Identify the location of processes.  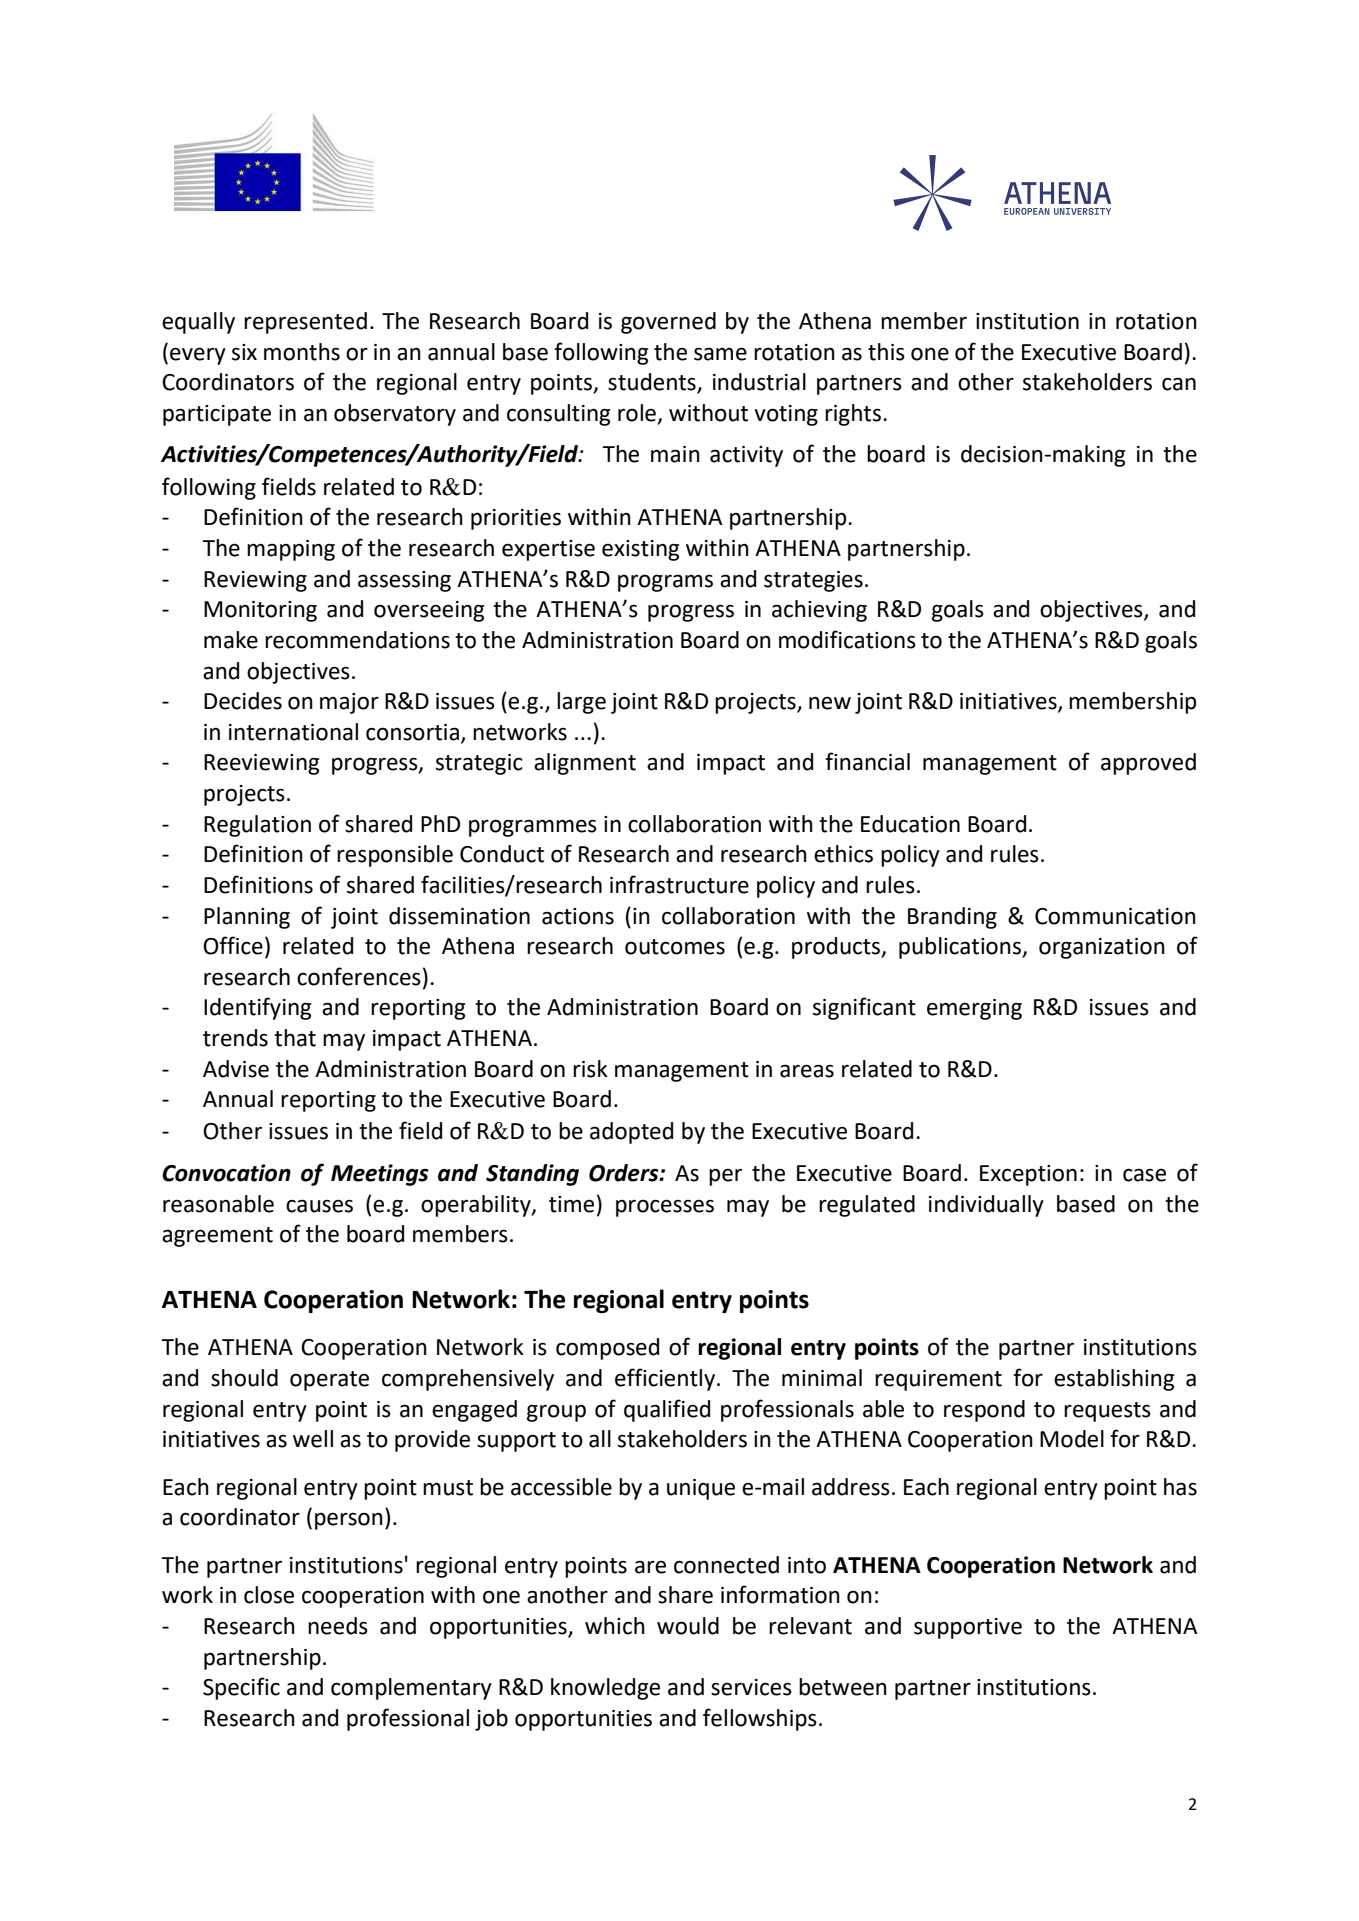
(665, 1208).
